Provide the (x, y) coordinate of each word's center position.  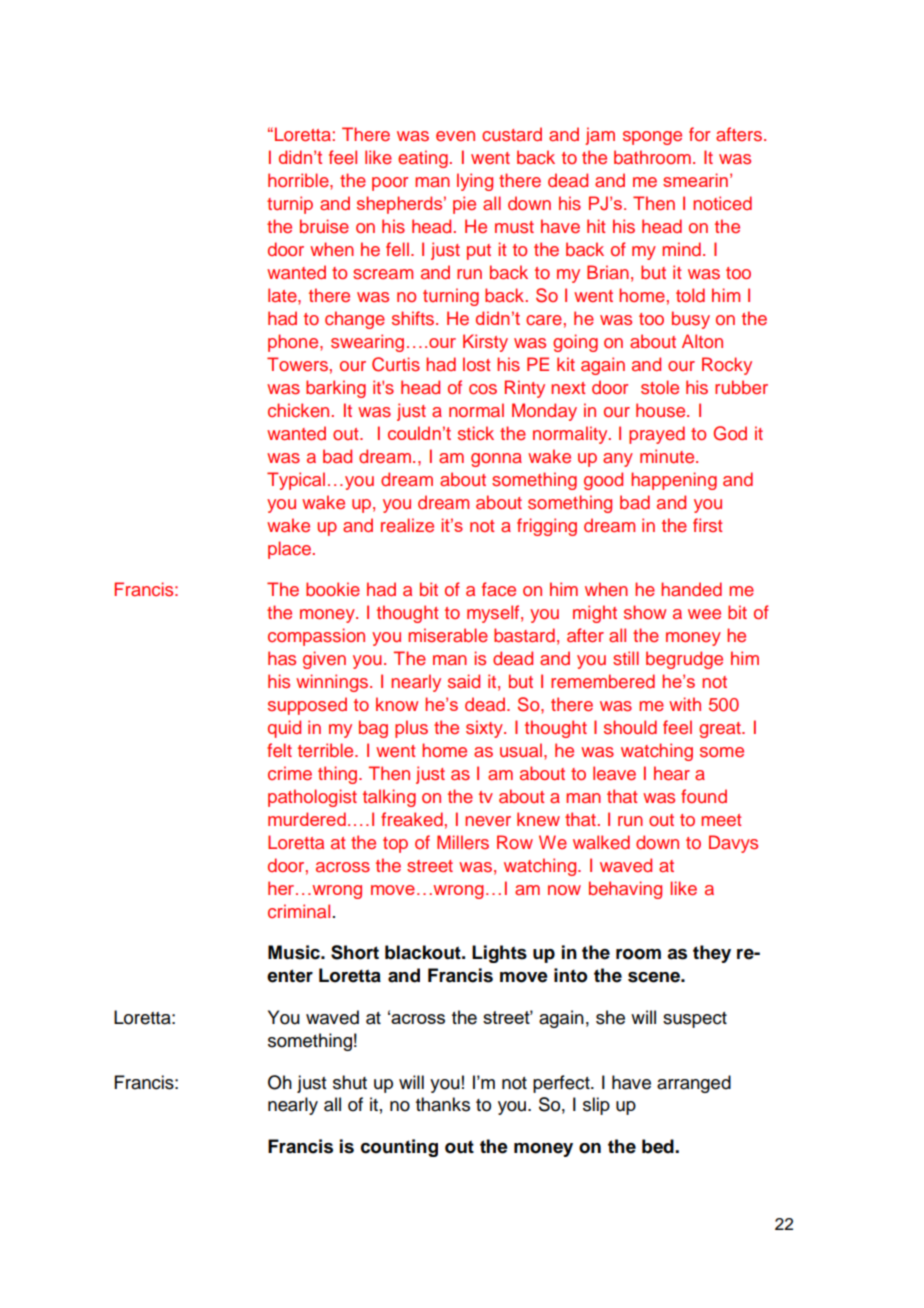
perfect (562, 1084)
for (699, 134)
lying (475, 182)
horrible (299, 180)
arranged (694, 1084)
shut (350, 1082)
